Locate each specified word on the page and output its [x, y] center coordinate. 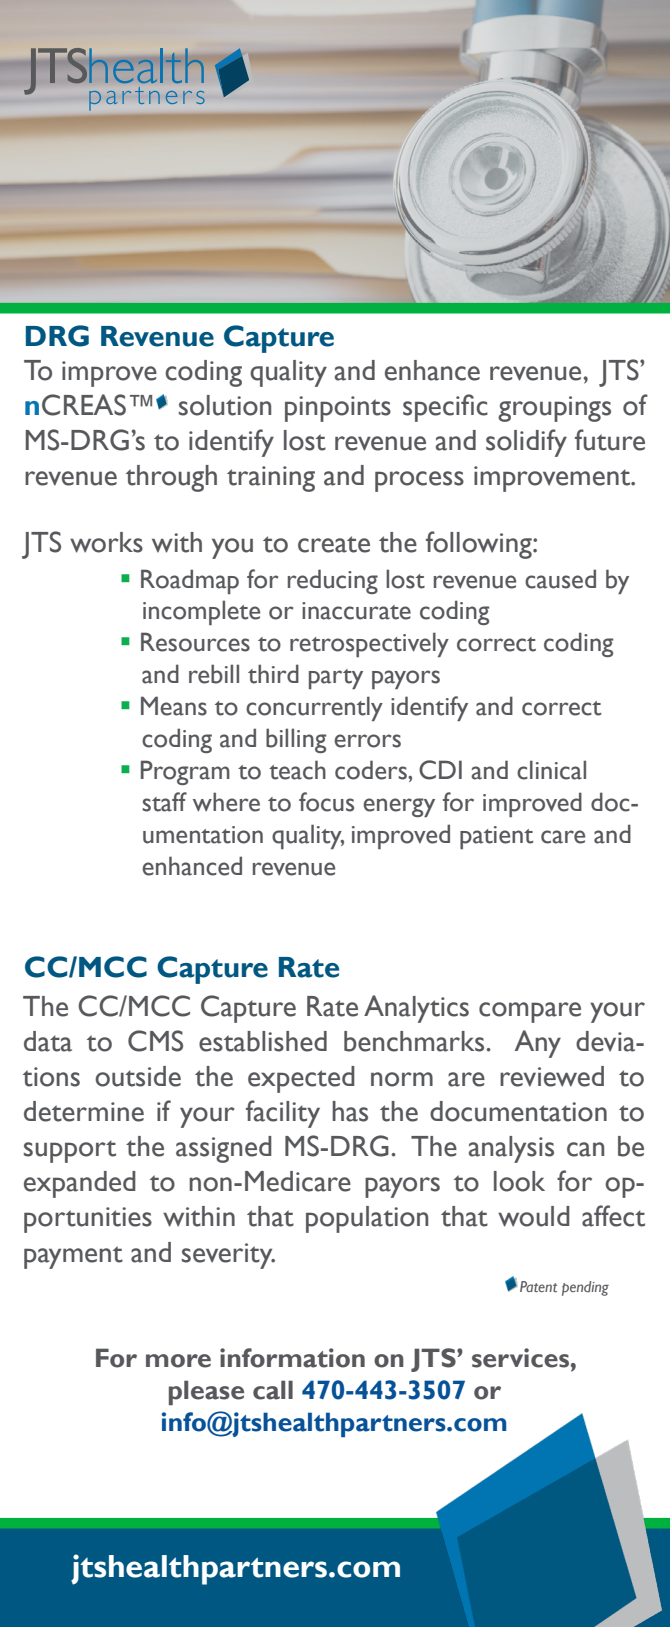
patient [496, 837]
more [178, 1361]
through [171, 478]
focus [326, 802]
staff [164, 802]
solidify [526, 443]
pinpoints [338, 409]
